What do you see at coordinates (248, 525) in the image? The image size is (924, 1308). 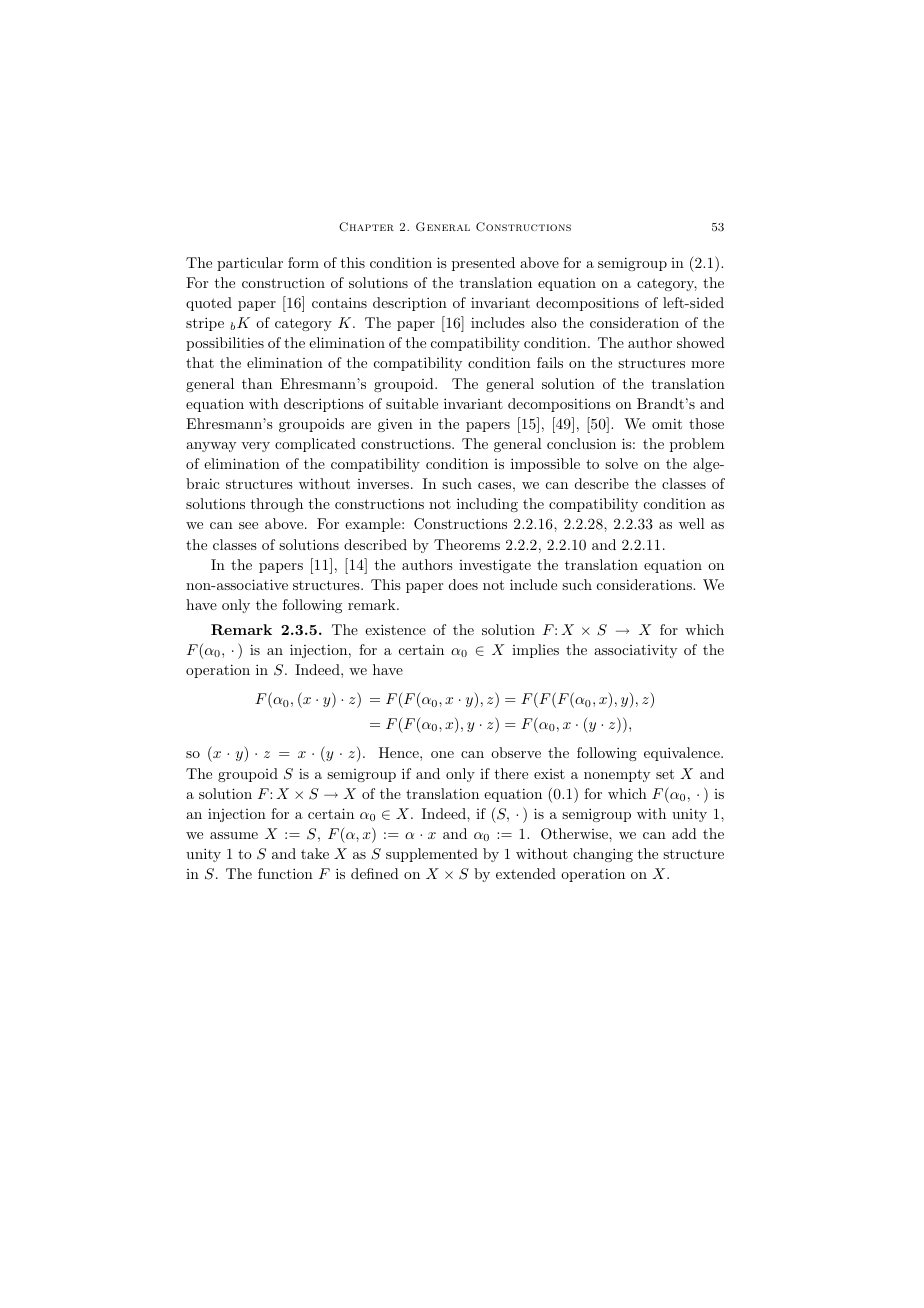 I see `see` at bounding box center [248, 525].
